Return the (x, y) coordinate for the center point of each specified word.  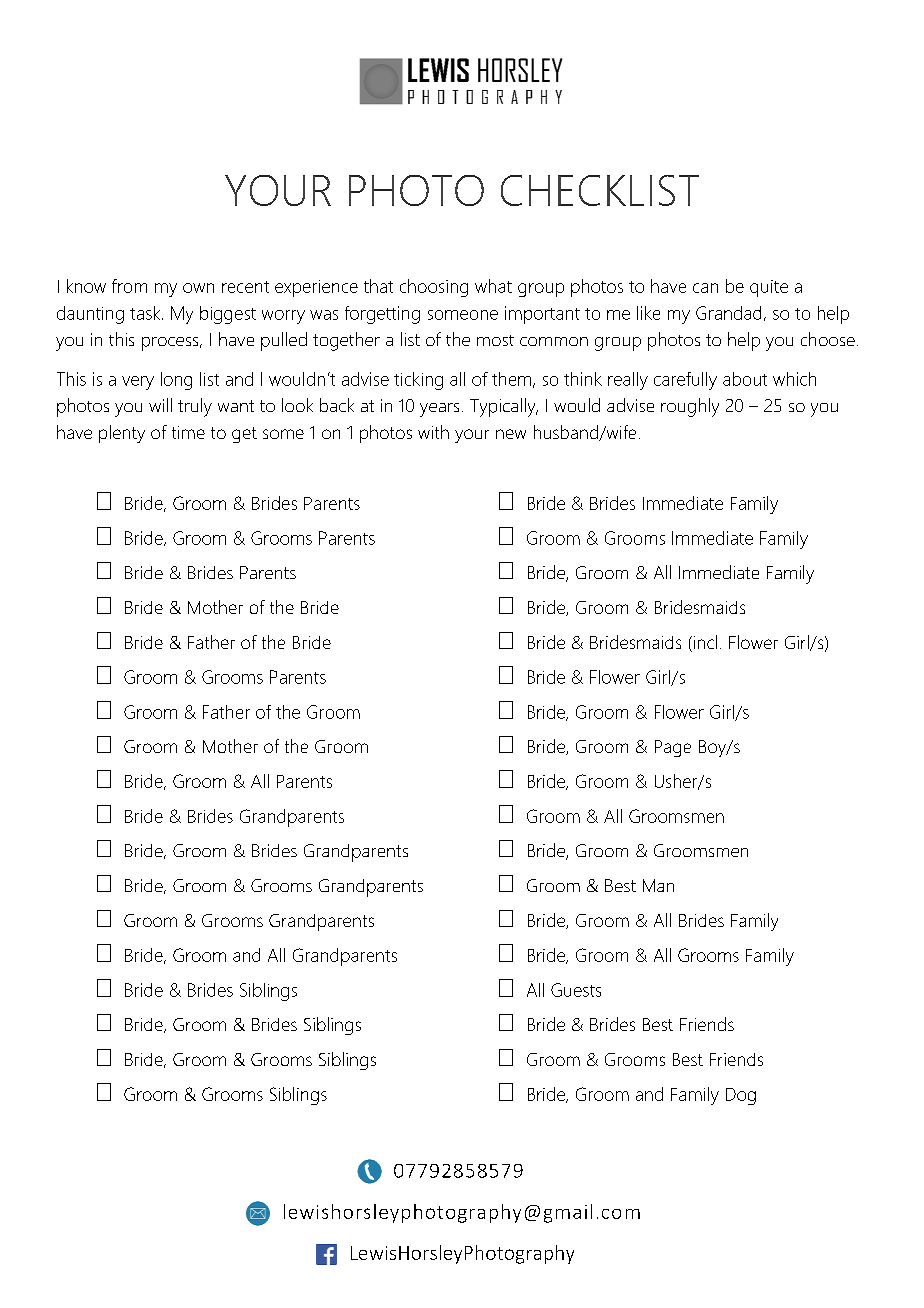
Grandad (728, 313)
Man (658, 885)
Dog (741, 1096)
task (146, 313)
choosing (434, 288)
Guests (576, 990)
